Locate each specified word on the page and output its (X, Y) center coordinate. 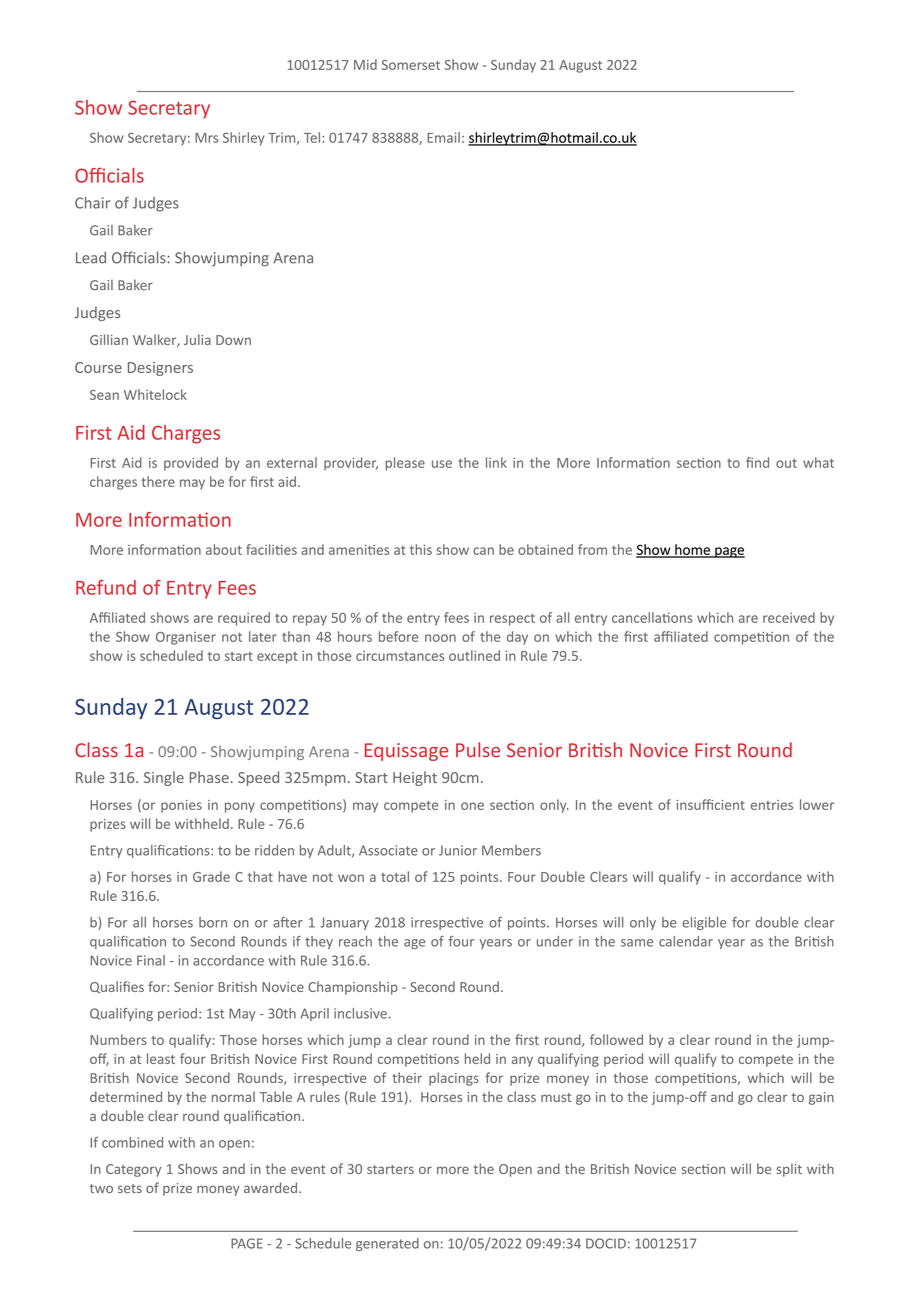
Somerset (411, 65)
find (757, 462)
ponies (181, 806)
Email (443, 137)
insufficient (711, 804)
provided (191, 464)
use (442, 464)
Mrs (206, 138)
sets (130, 1188)
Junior (458, 850)
